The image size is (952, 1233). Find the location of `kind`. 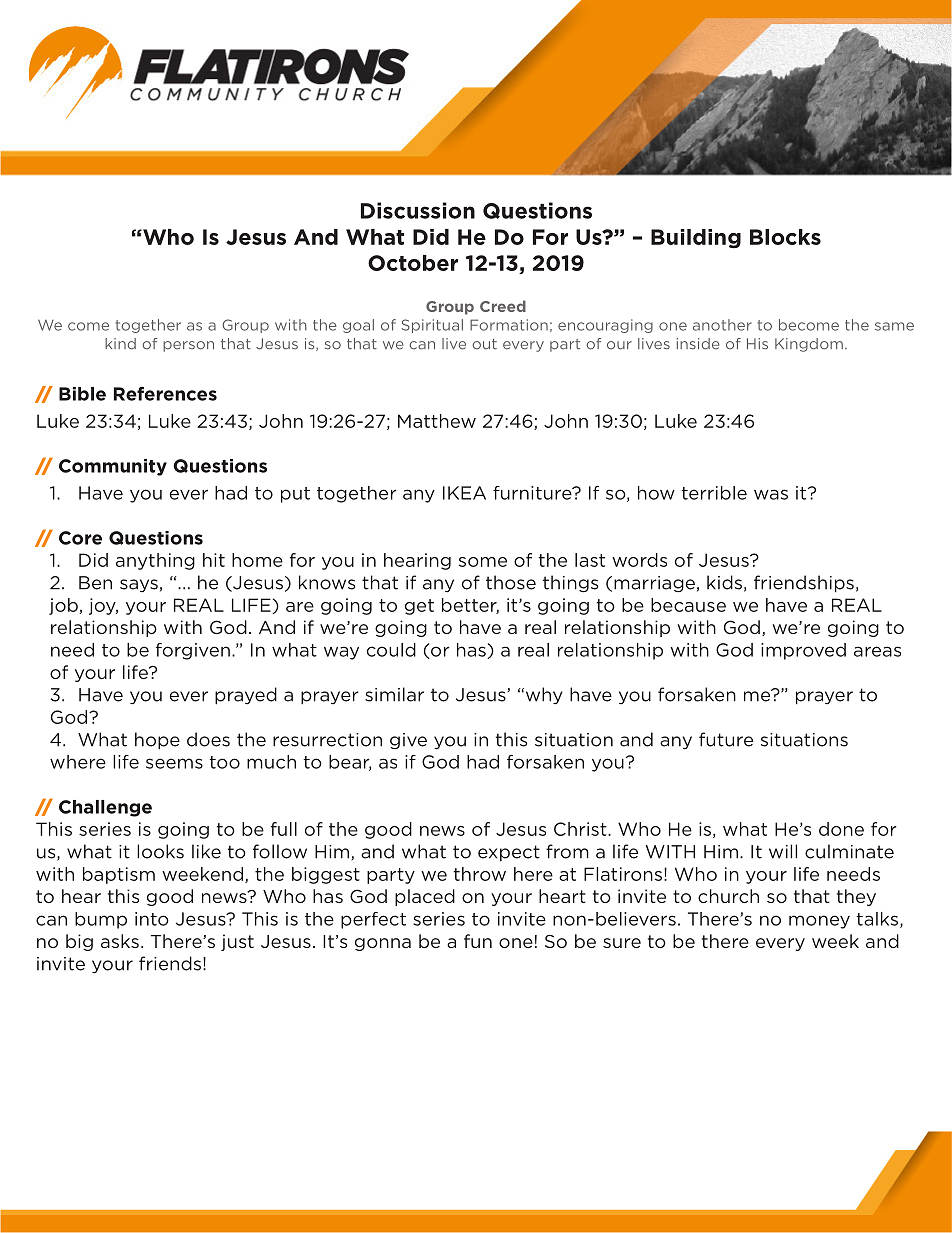

kind is located at coordinates (120, 344).
